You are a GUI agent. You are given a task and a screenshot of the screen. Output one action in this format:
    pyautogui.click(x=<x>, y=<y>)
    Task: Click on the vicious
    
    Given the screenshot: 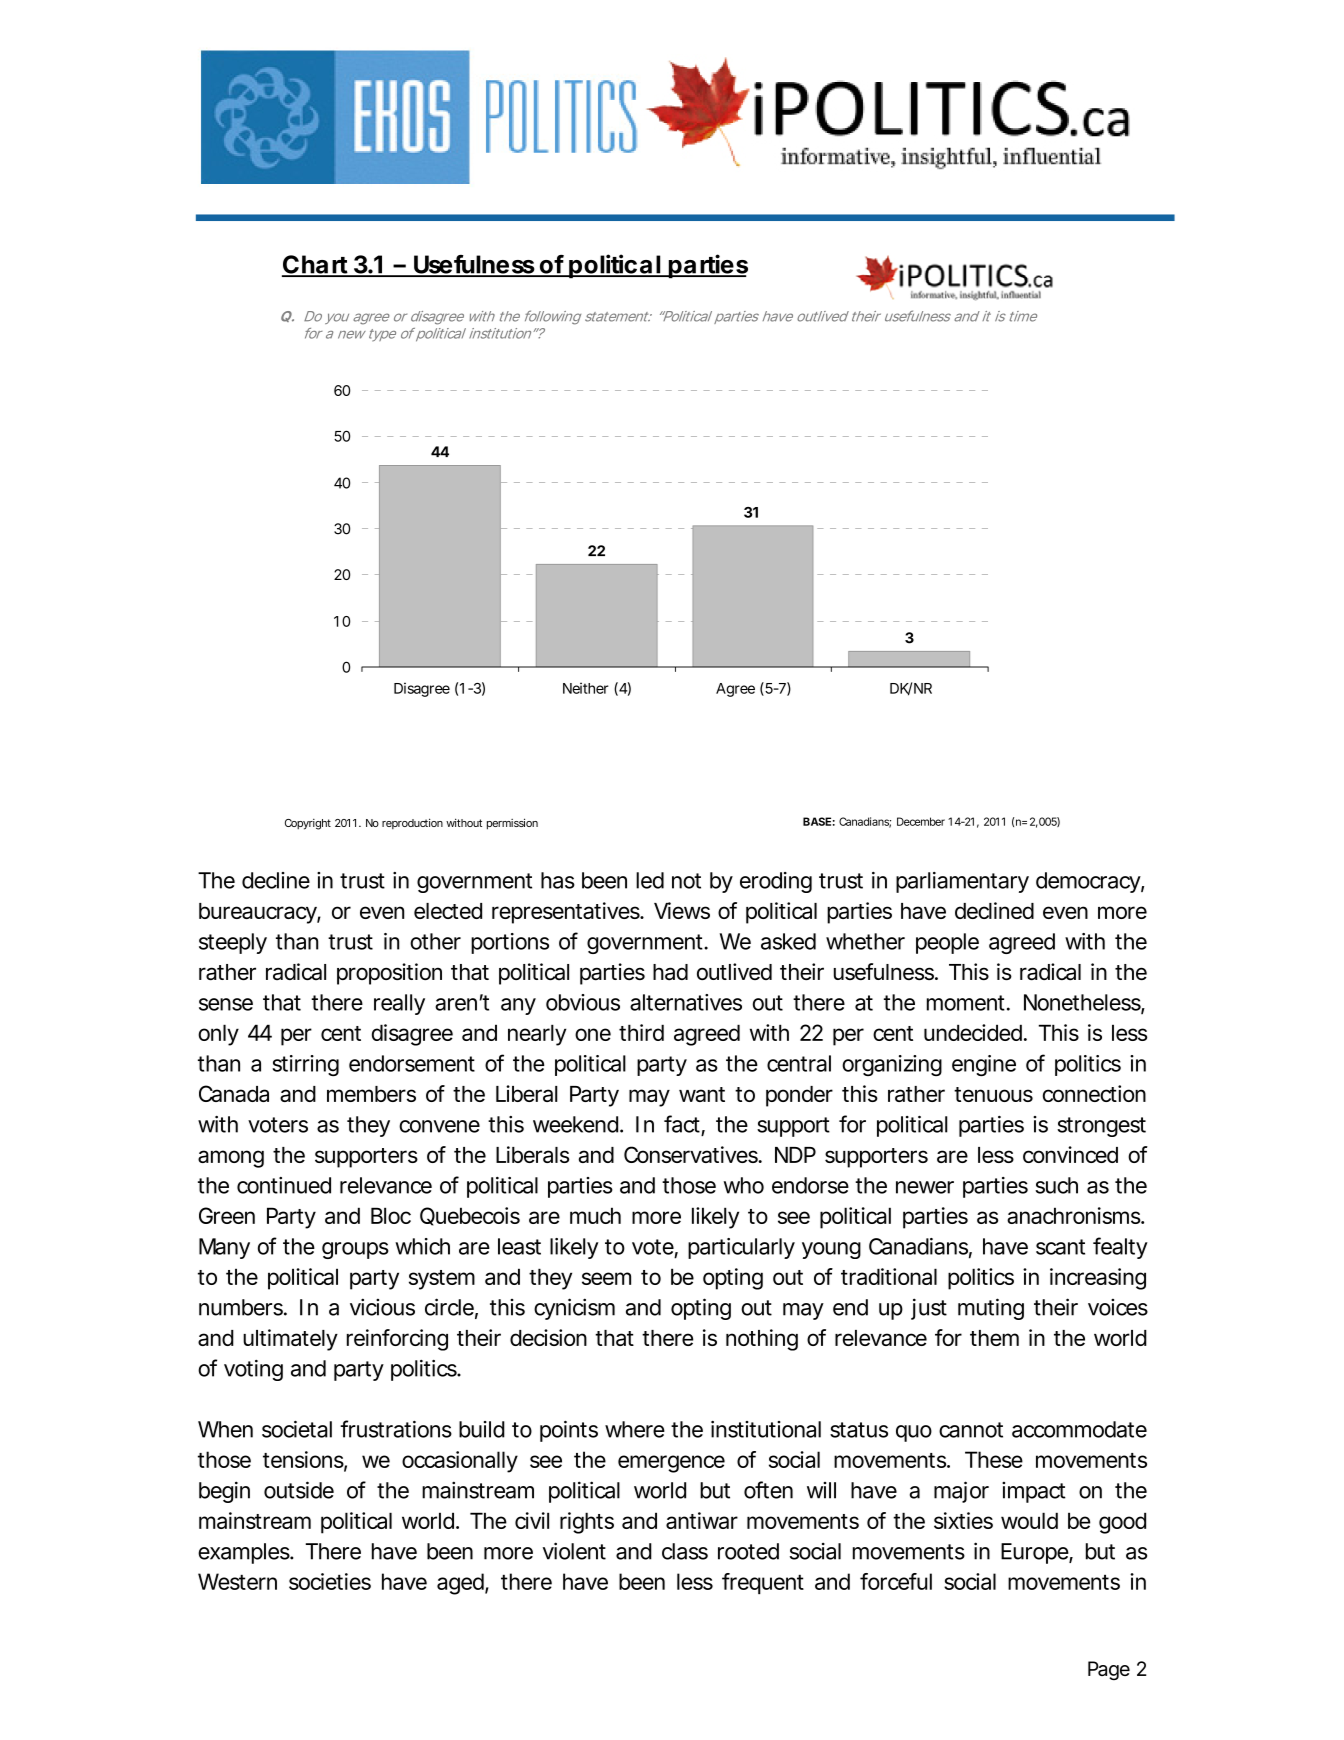 What is the action you would take?
    pyautogui.click(x=382, y=1307)
